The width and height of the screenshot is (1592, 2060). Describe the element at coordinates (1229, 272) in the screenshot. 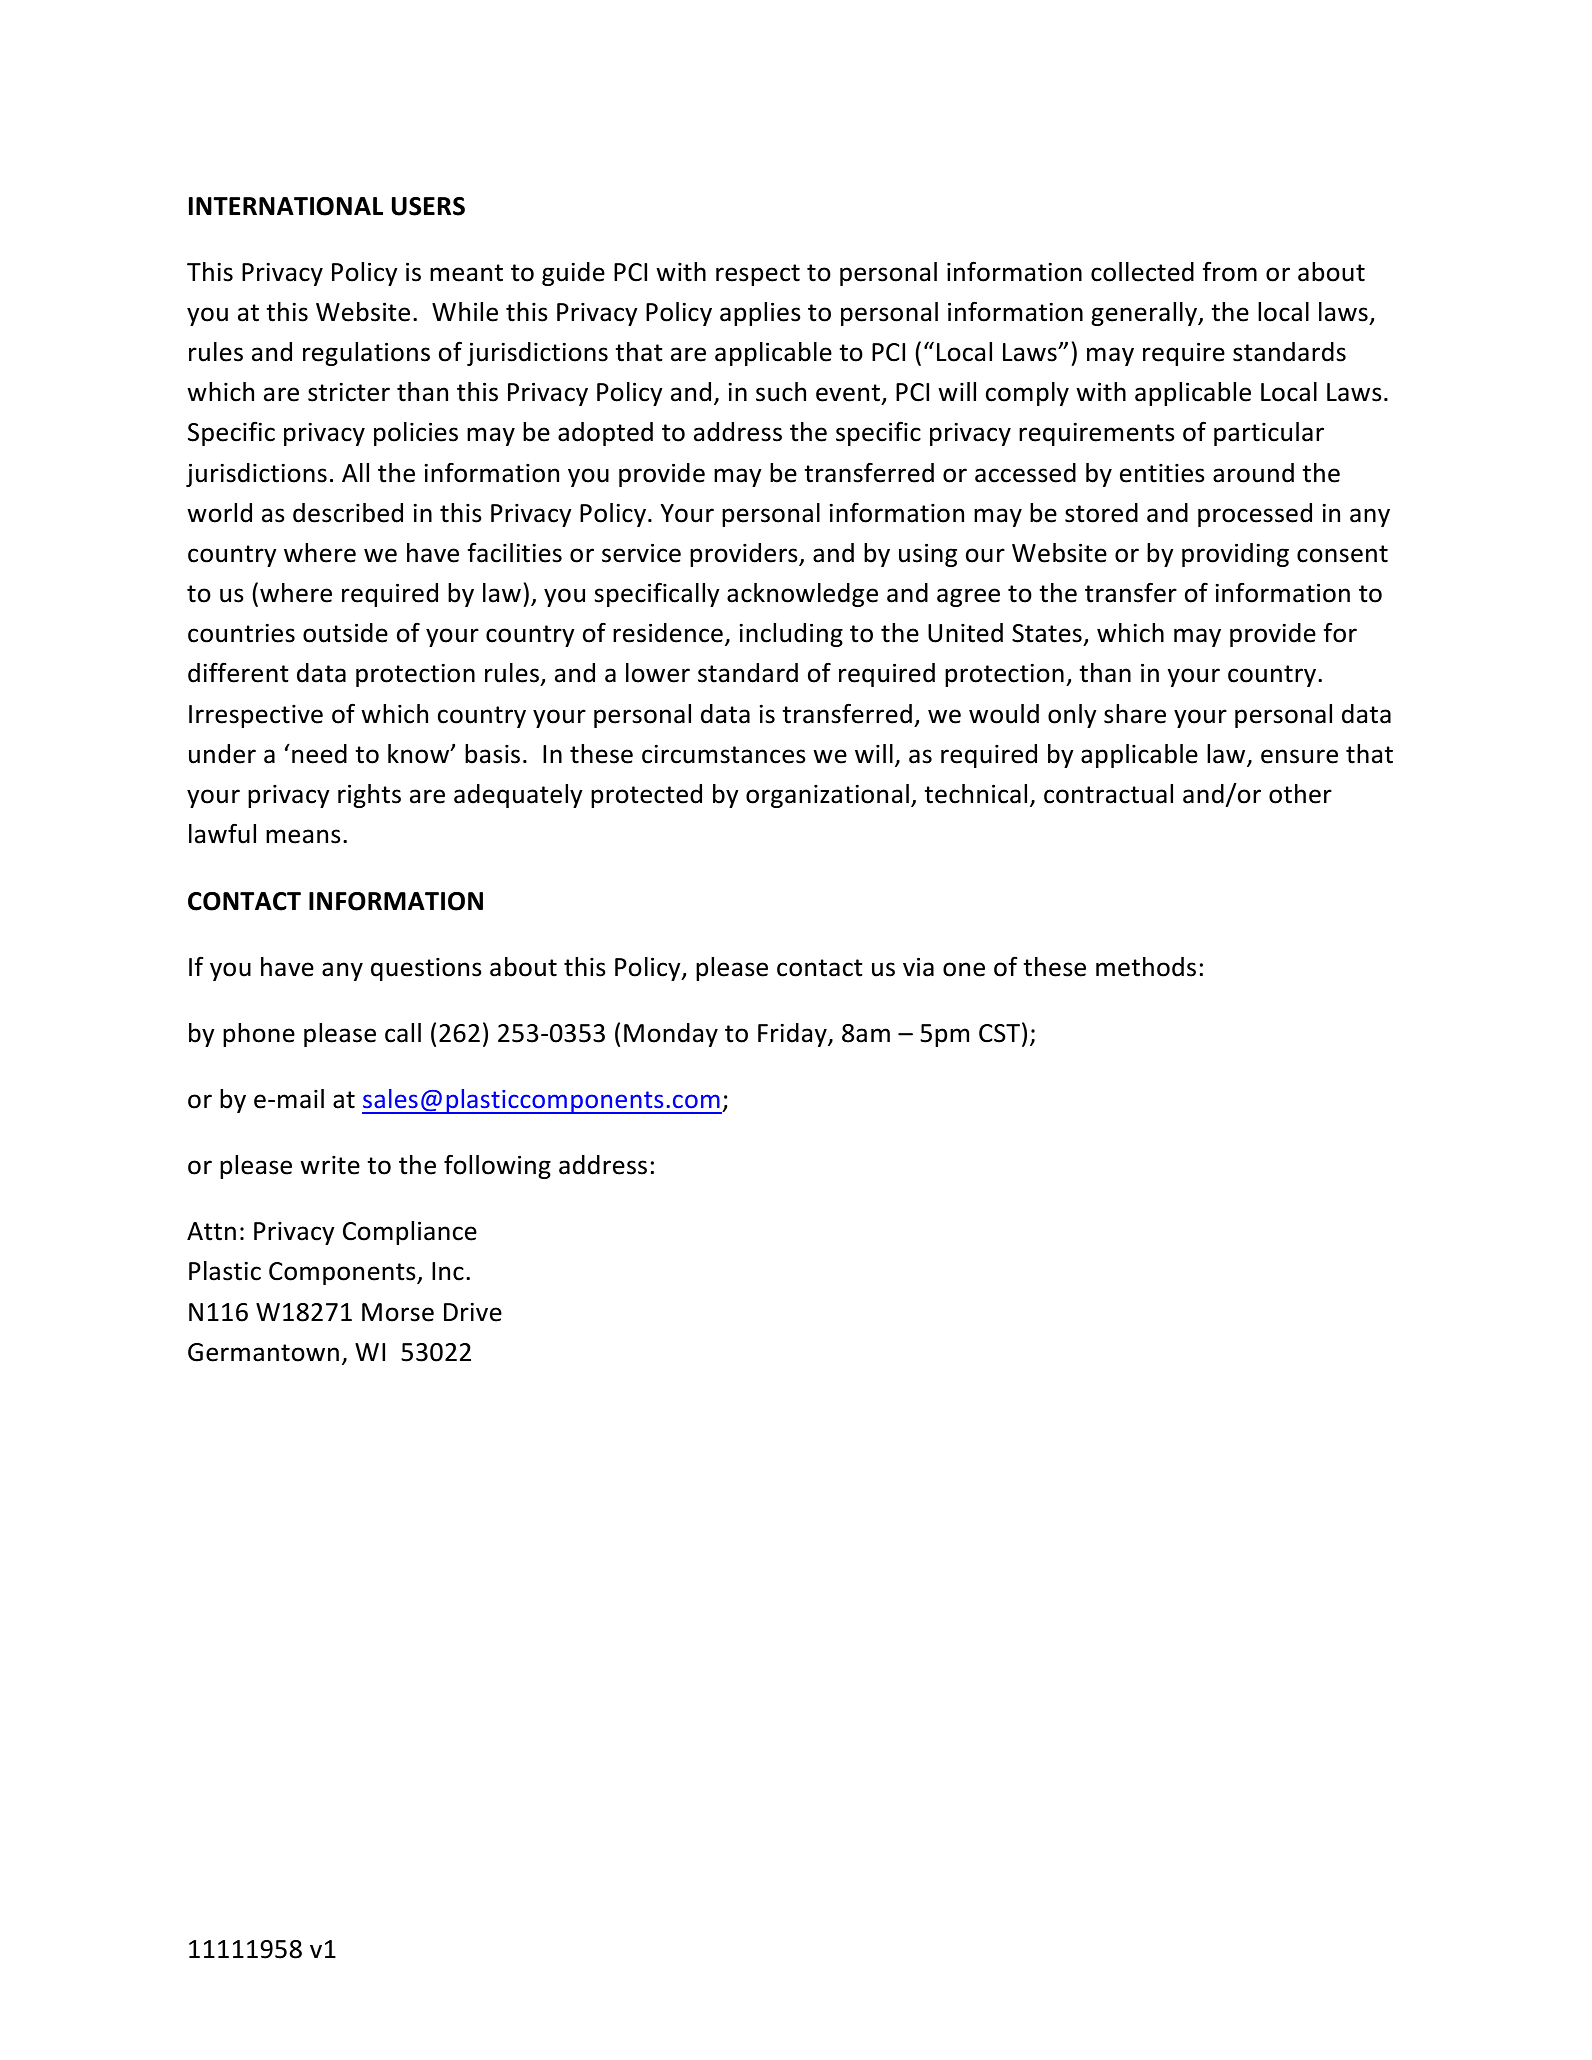

I see `from` at that location.
